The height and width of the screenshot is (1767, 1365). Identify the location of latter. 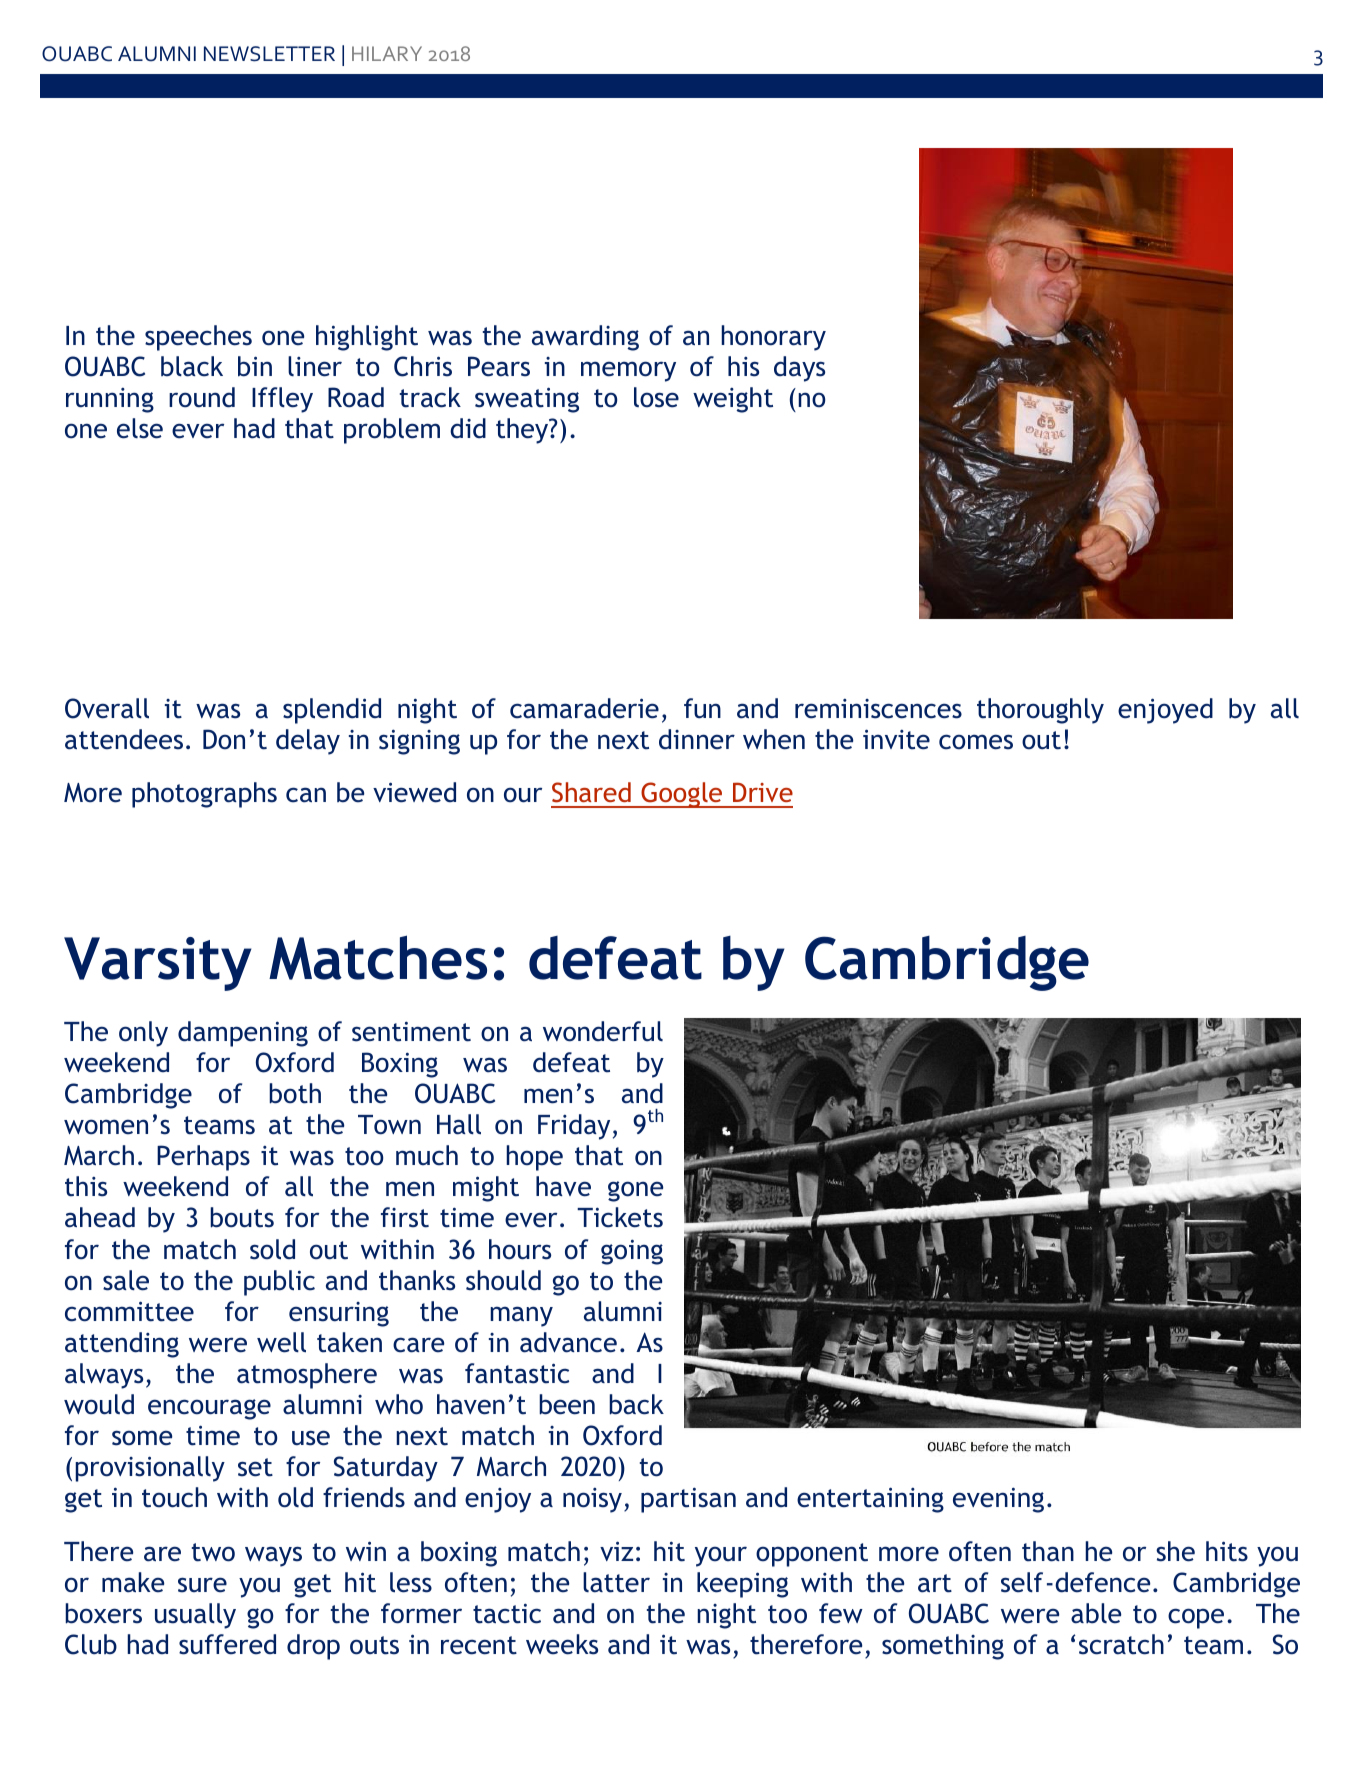
(616, 1582).
